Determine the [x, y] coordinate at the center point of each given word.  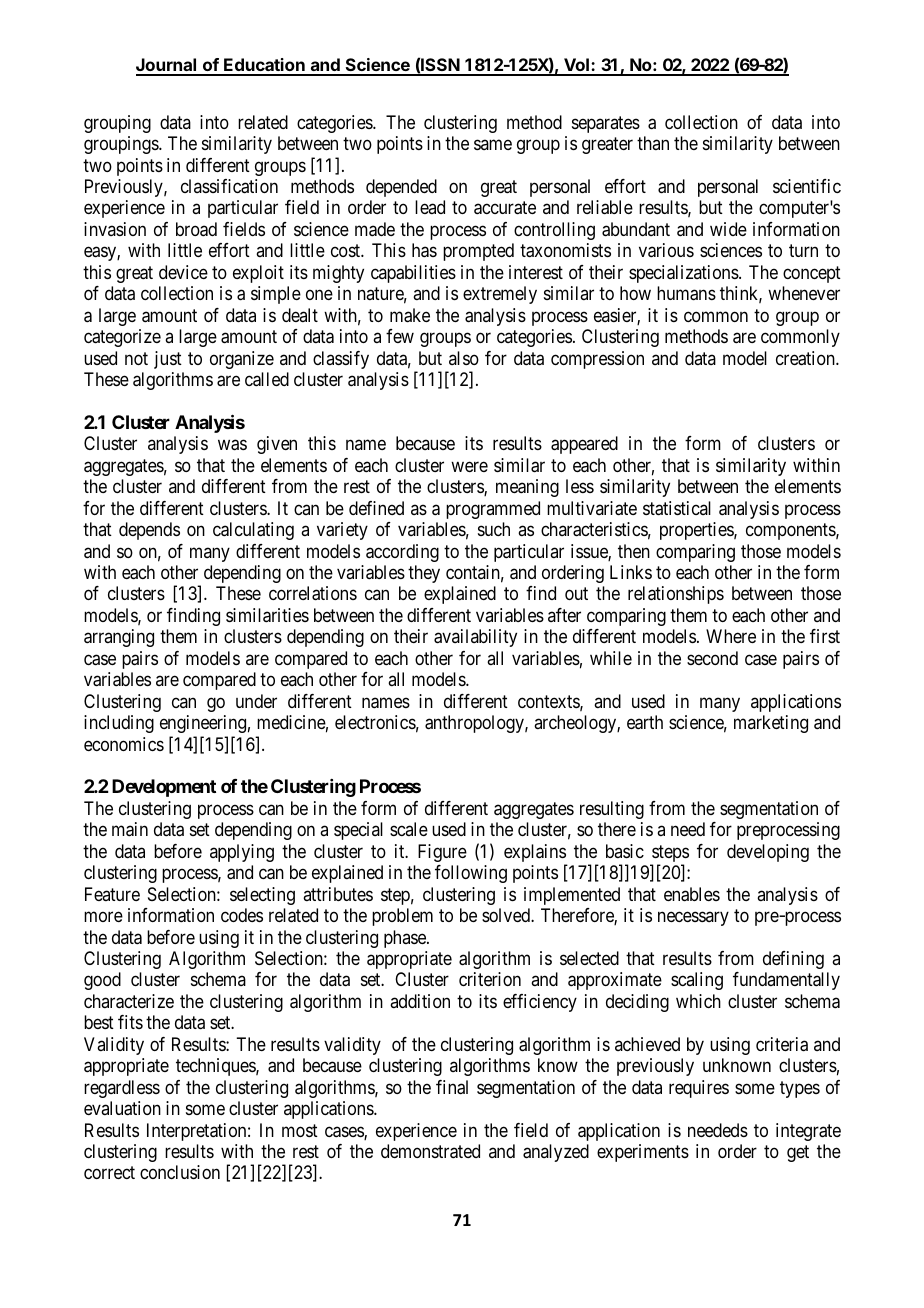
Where [731, 636]
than [653, 143]
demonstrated [430, 1151]
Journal [167, 66]
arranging [119, 638]
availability [475, 638]
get [798, 1153]
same [493, 145]
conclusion [180, 1172]
